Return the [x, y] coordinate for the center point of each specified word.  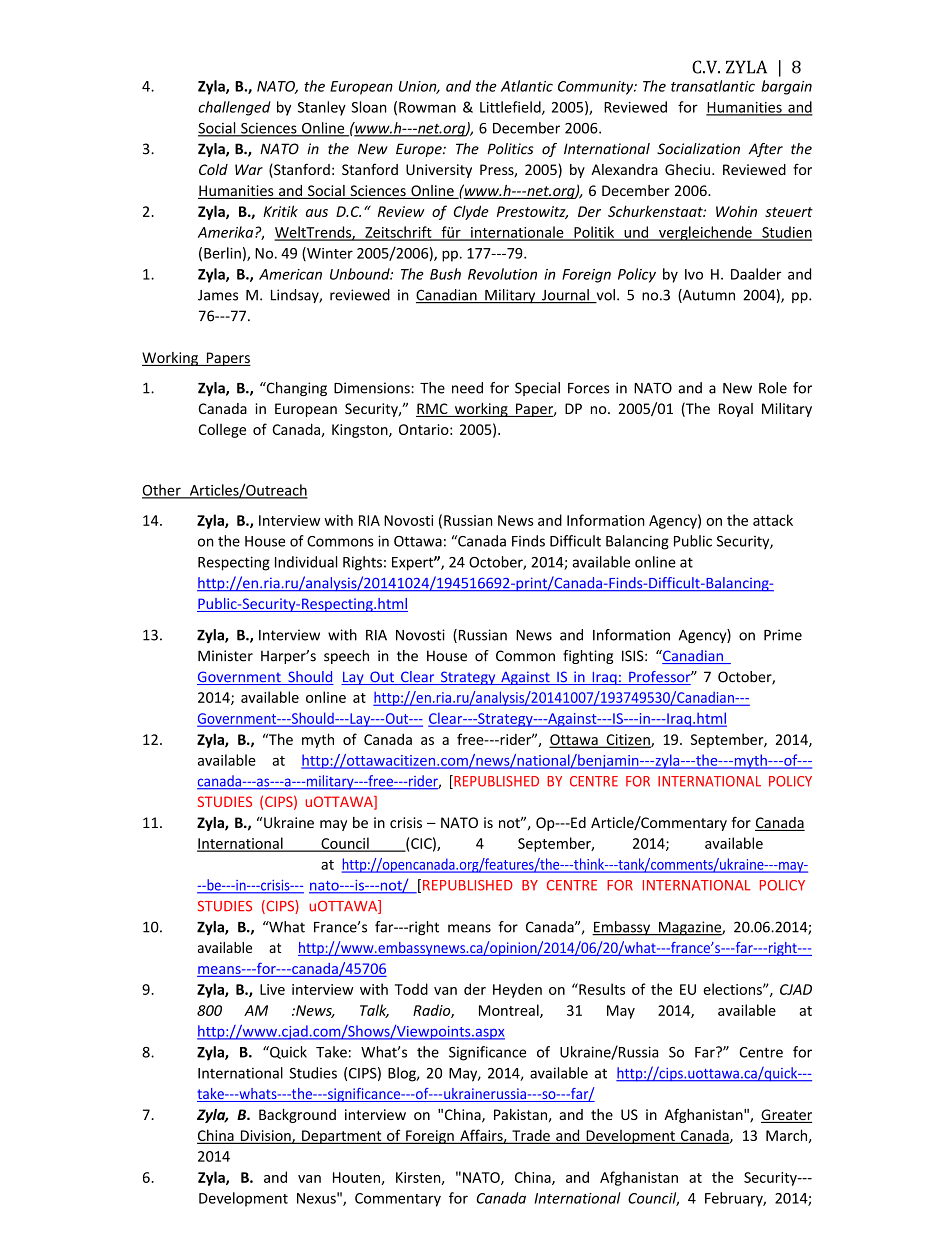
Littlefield [511, 108]
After [765, 150]
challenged [234, 108]
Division [265, 1136]
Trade [531, 1136]
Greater [786, 1116]
